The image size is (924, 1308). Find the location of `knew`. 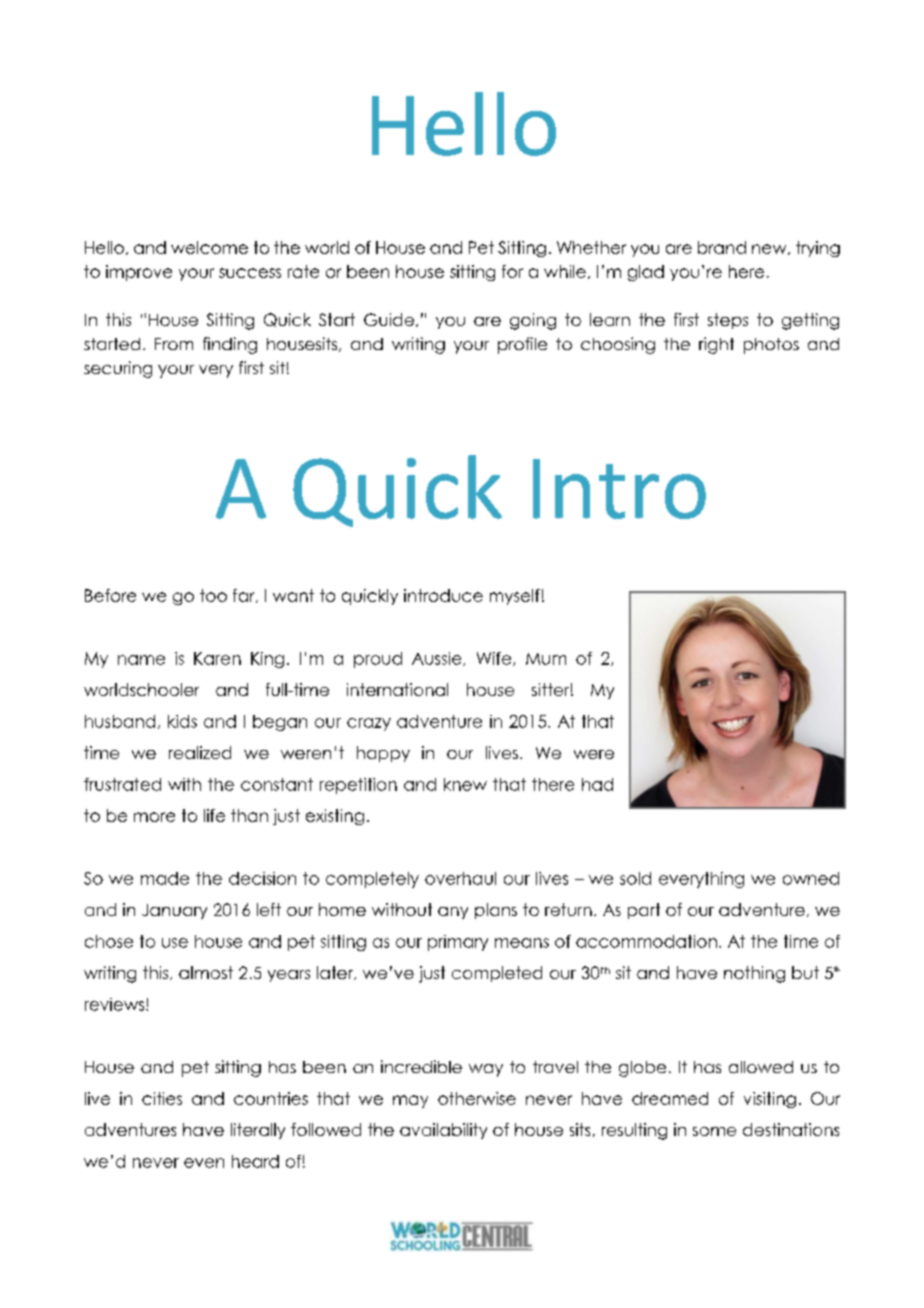

knew is located at coordinates (465, 784).
